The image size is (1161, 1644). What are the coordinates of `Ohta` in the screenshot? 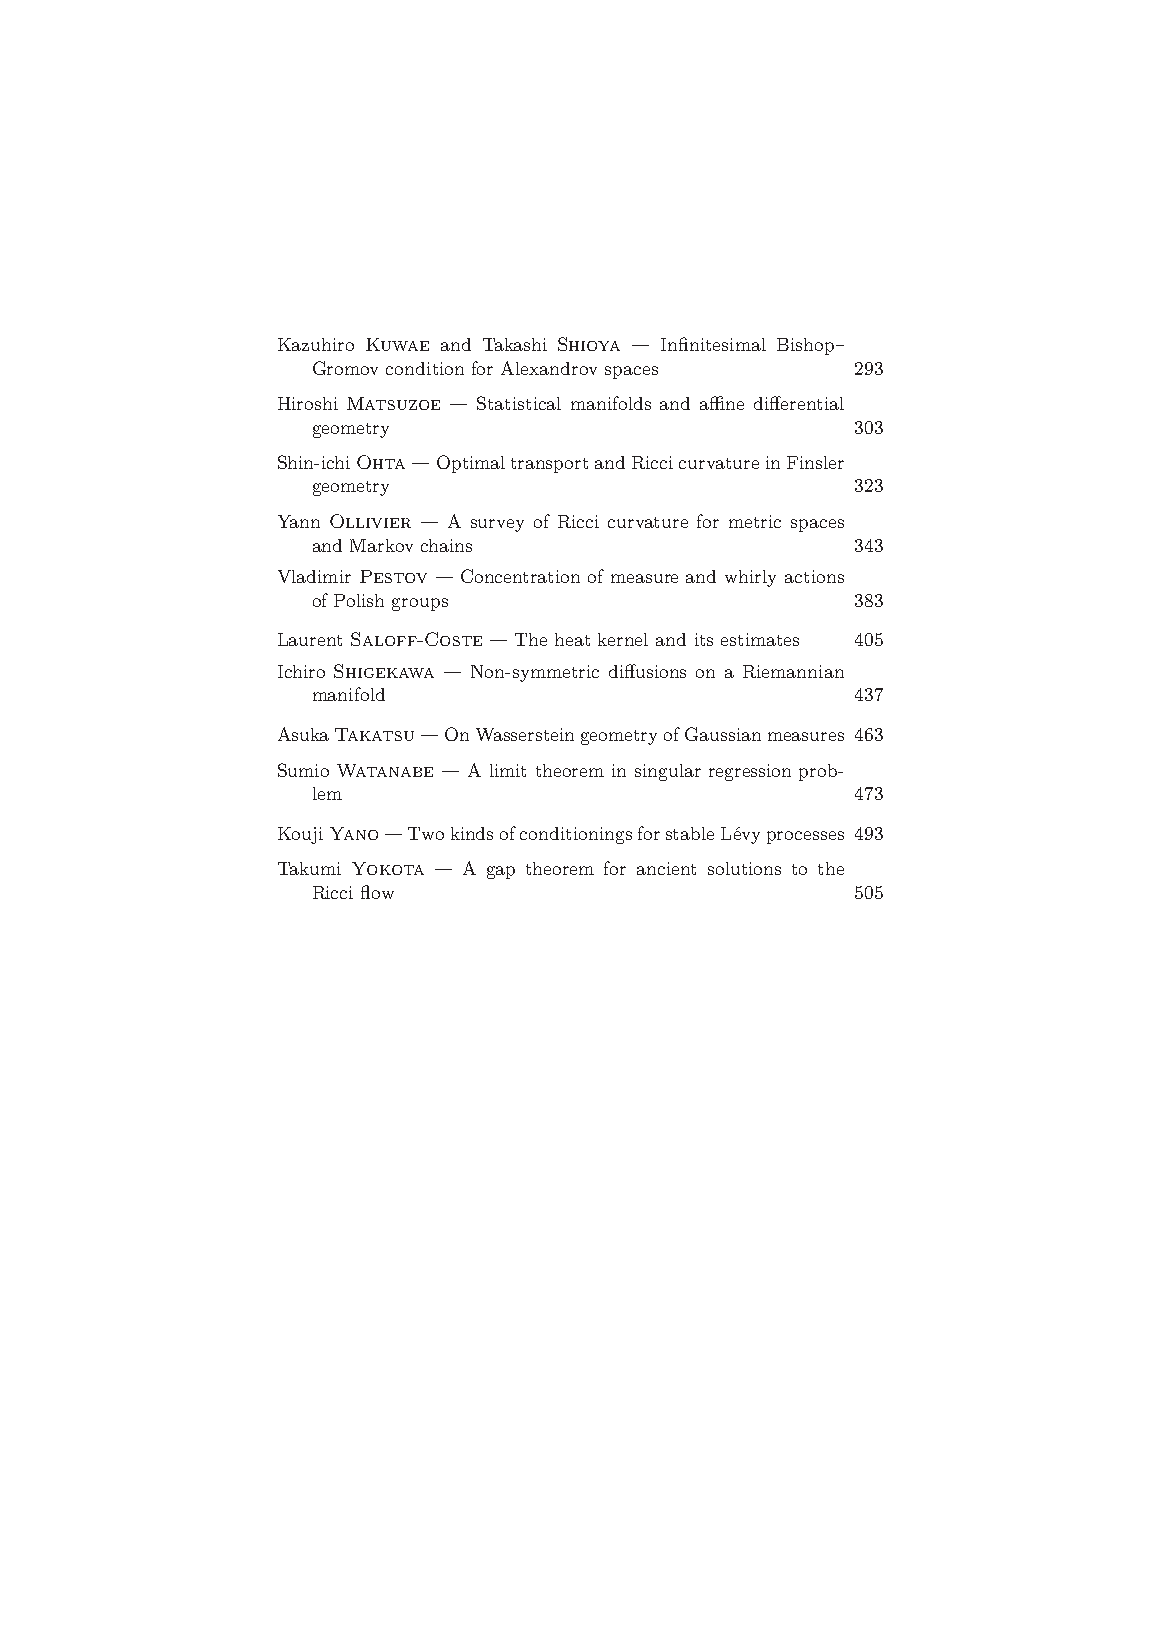 It's located at (381, 462).
